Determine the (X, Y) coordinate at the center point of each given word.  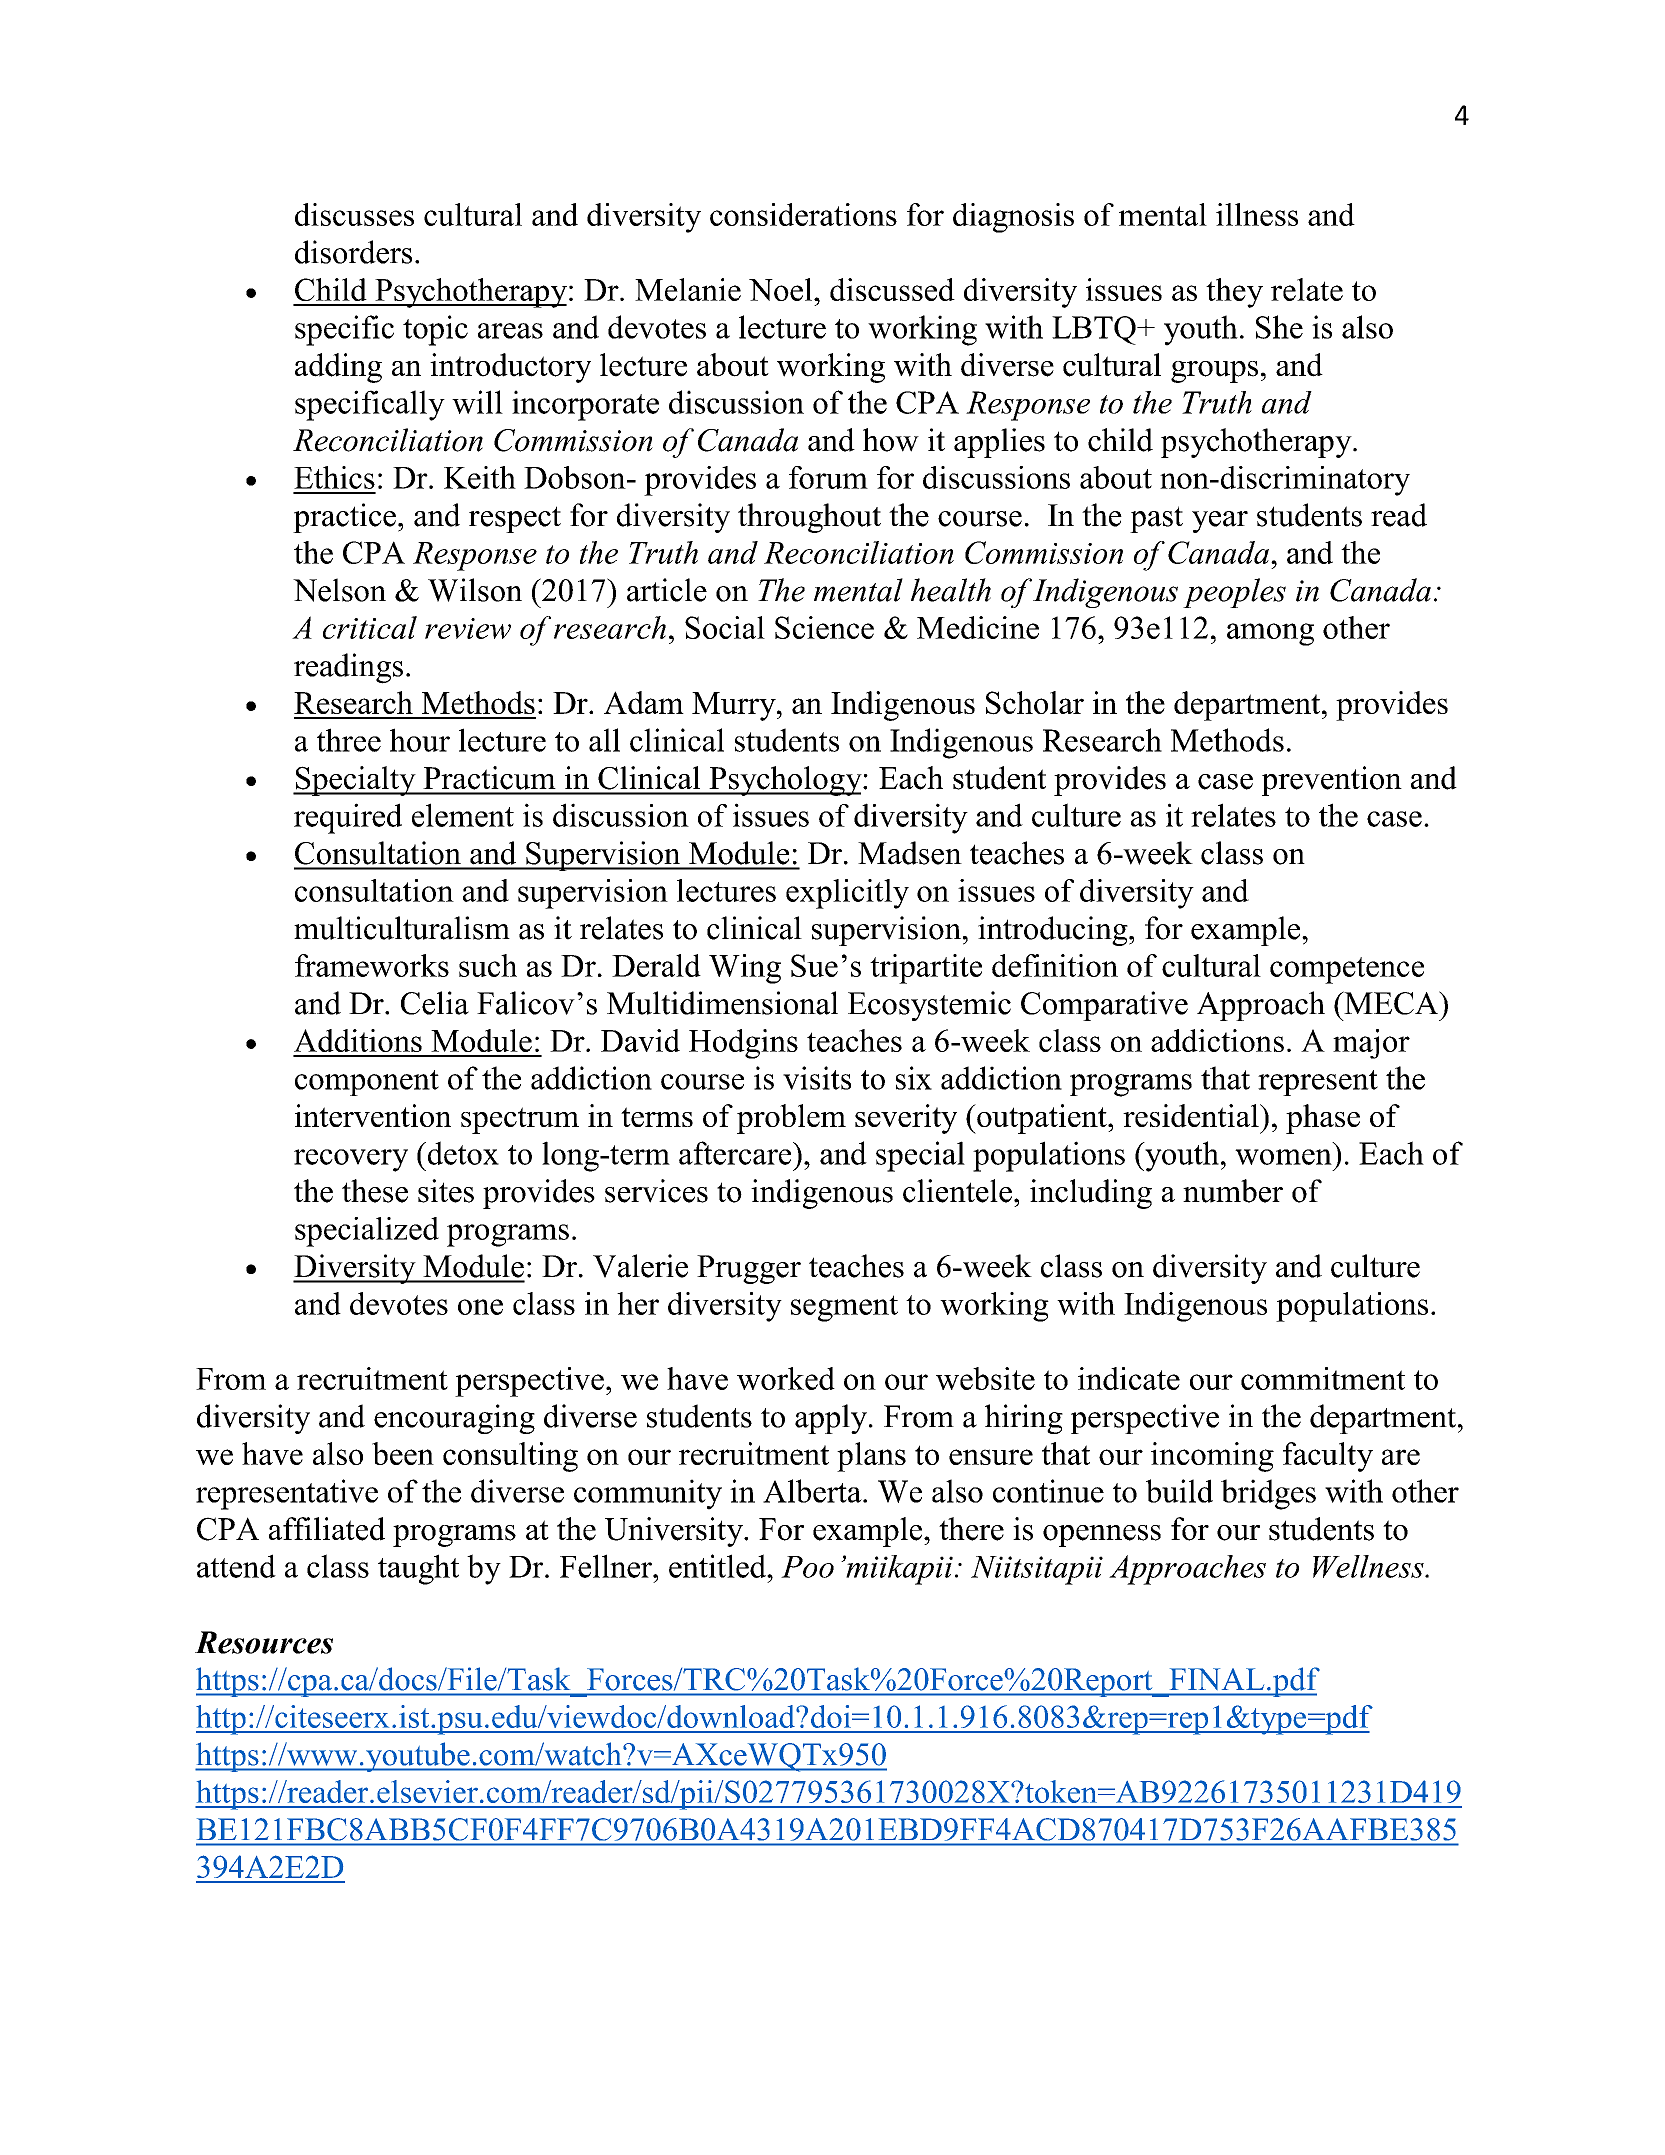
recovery (351, 1160)
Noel (782, 289)
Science (824, 627)
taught (418, 1569)
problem (791, 1119)
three (349, 740)
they (1234, 293)
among (1270, 634)
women (1283, 1157)
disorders (353, 252)
